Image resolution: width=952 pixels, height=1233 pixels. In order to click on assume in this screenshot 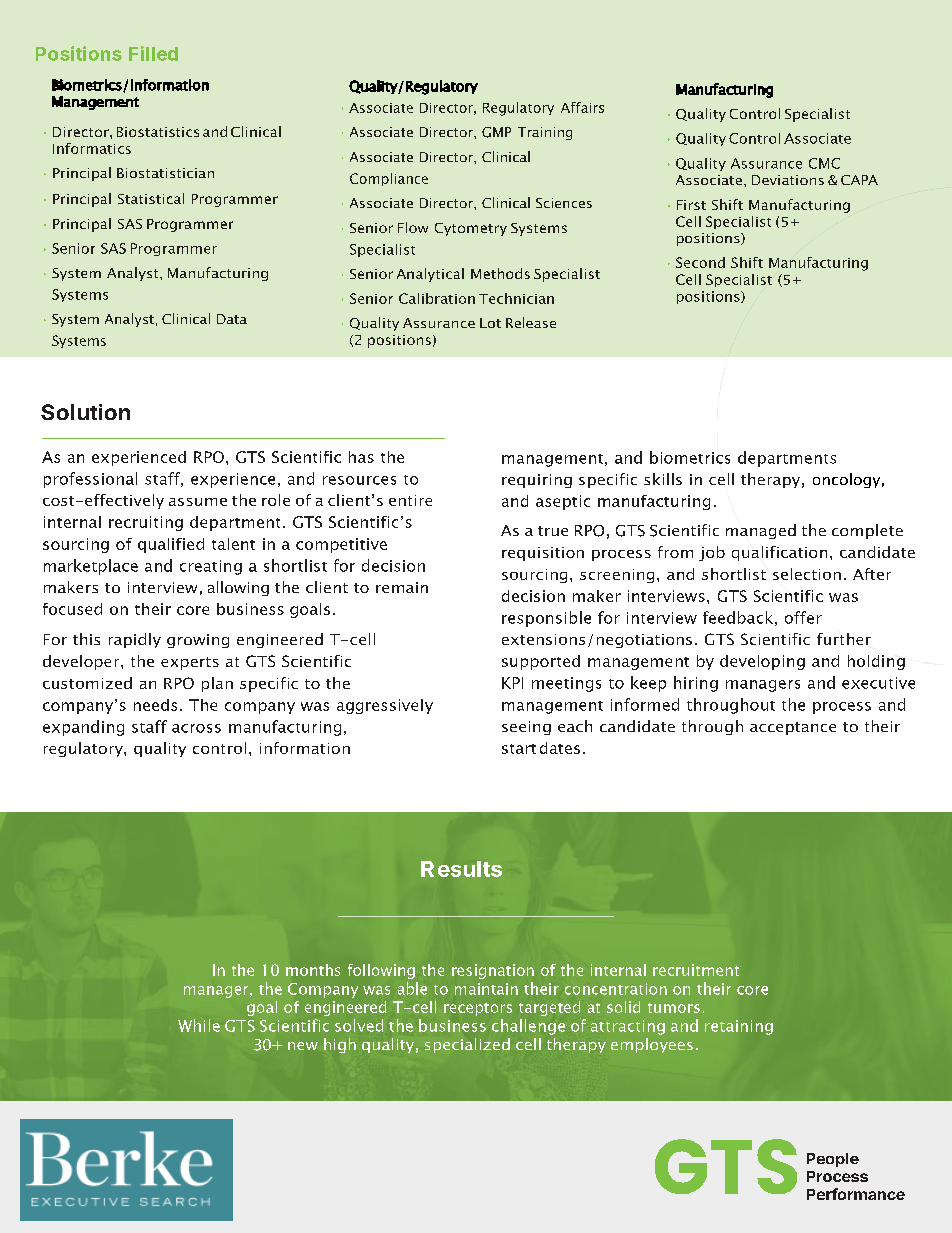, I will do `click(198, 502)`.
